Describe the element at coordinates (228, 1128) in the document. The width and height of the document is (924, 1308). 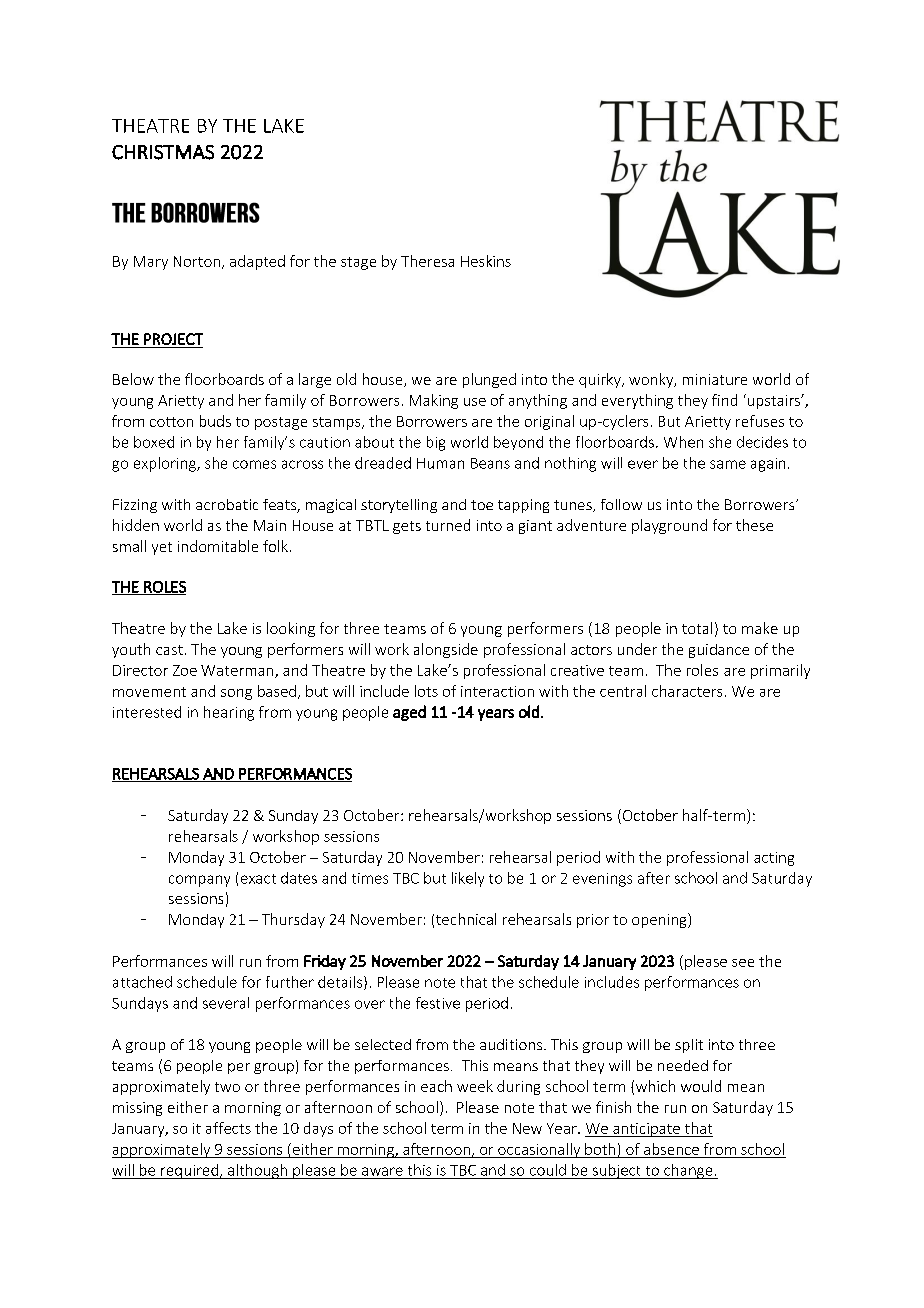
I see `affects` at that location.
